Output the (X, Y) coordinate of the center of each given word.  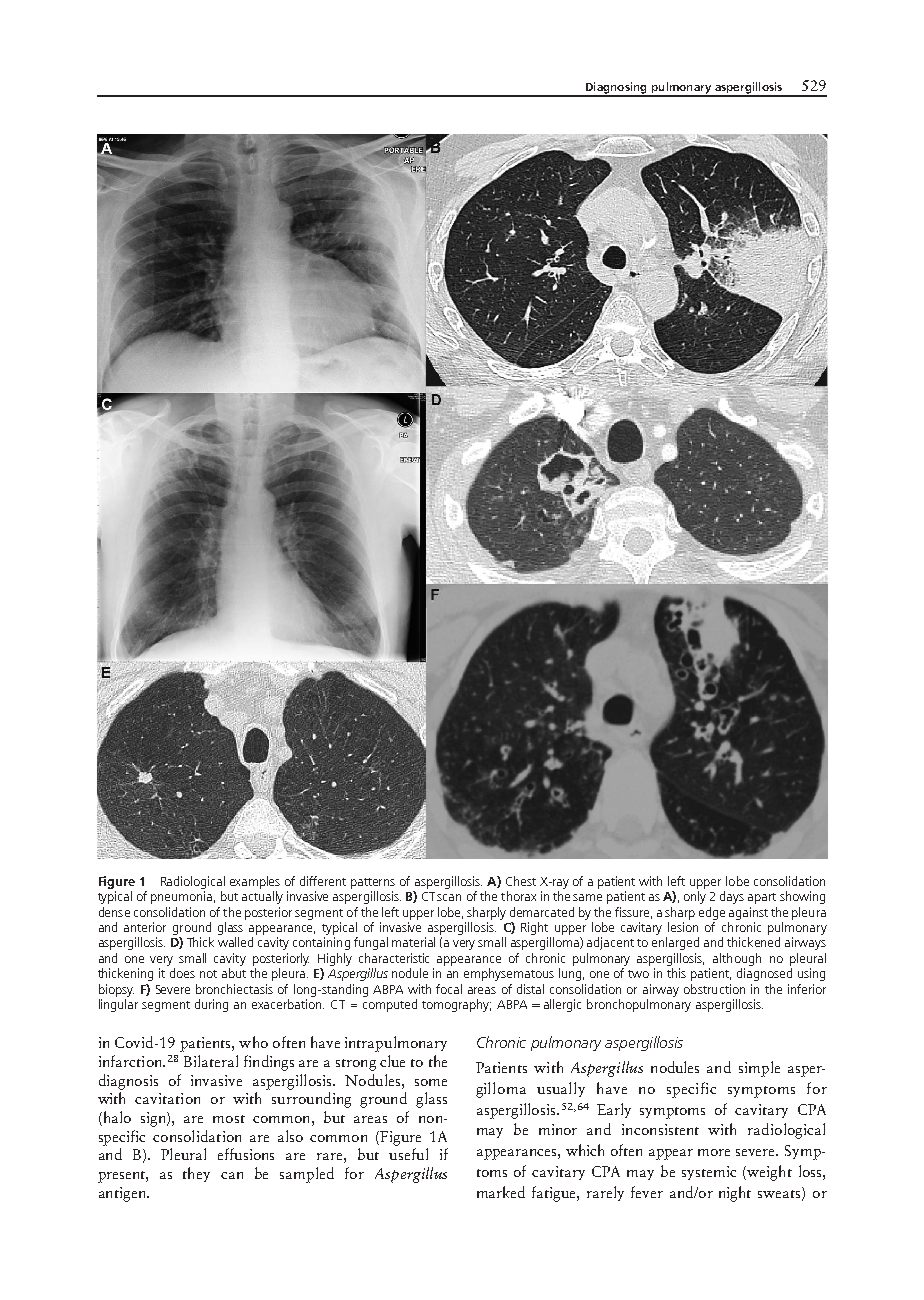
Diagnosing (616, 89)
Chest (521, 881)
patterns (373, 883)
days (732, 897)
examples (255, 882)
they (196, 1174)
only (695, 897)
